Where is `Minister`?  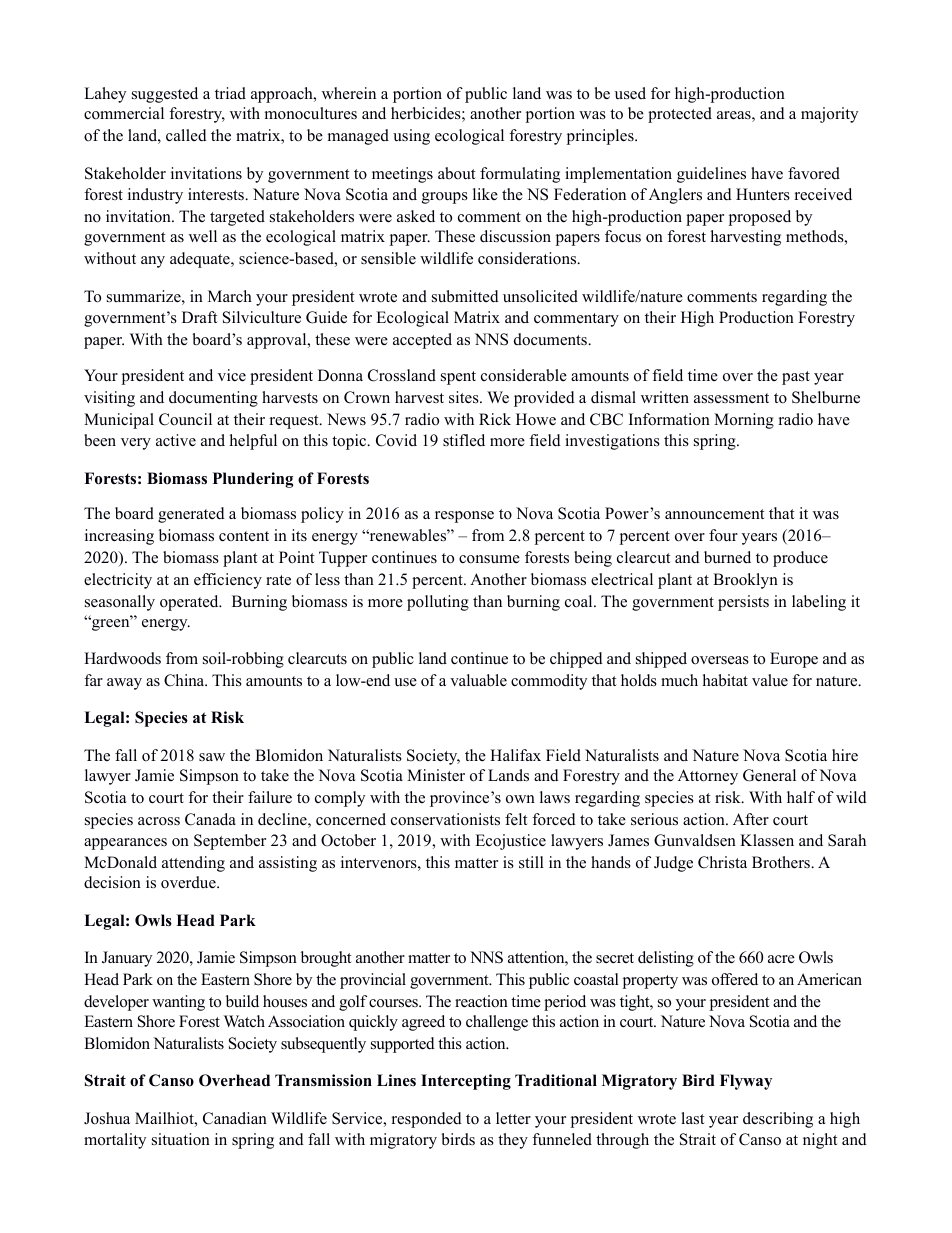 Minister is located at coordinates (436, 775).
